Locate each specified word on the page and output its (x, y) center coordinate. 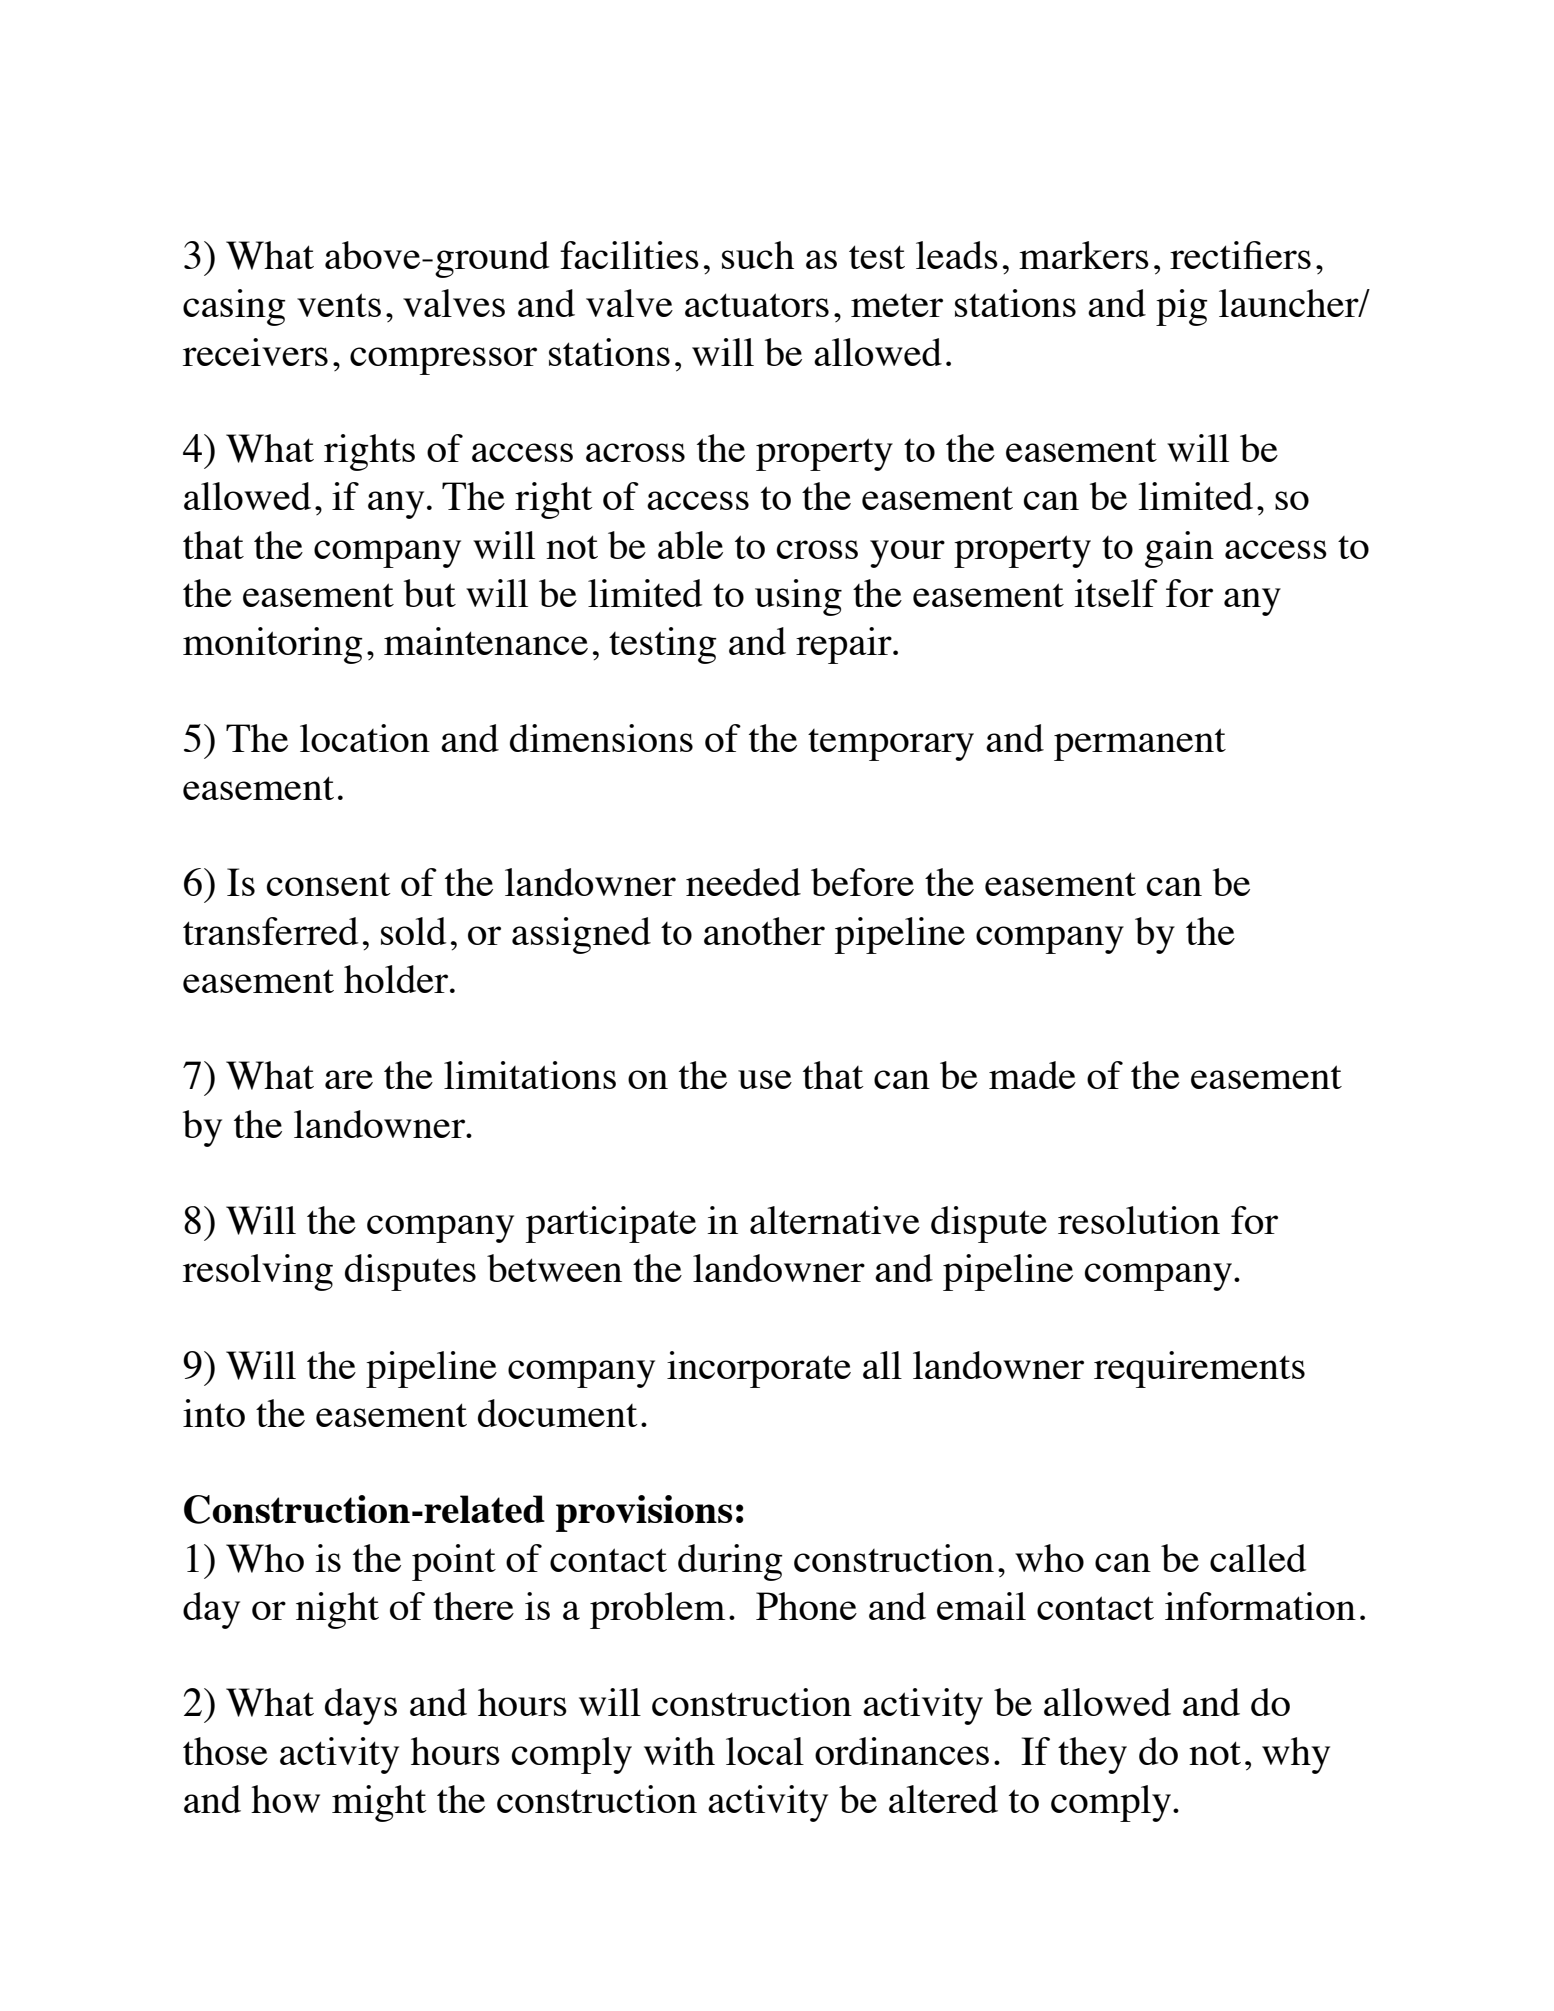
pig (1182, 307)
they (1092, 1755)
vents (339, 305)
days (361, 1706)
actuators (757, 305)
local (765, 1751)
